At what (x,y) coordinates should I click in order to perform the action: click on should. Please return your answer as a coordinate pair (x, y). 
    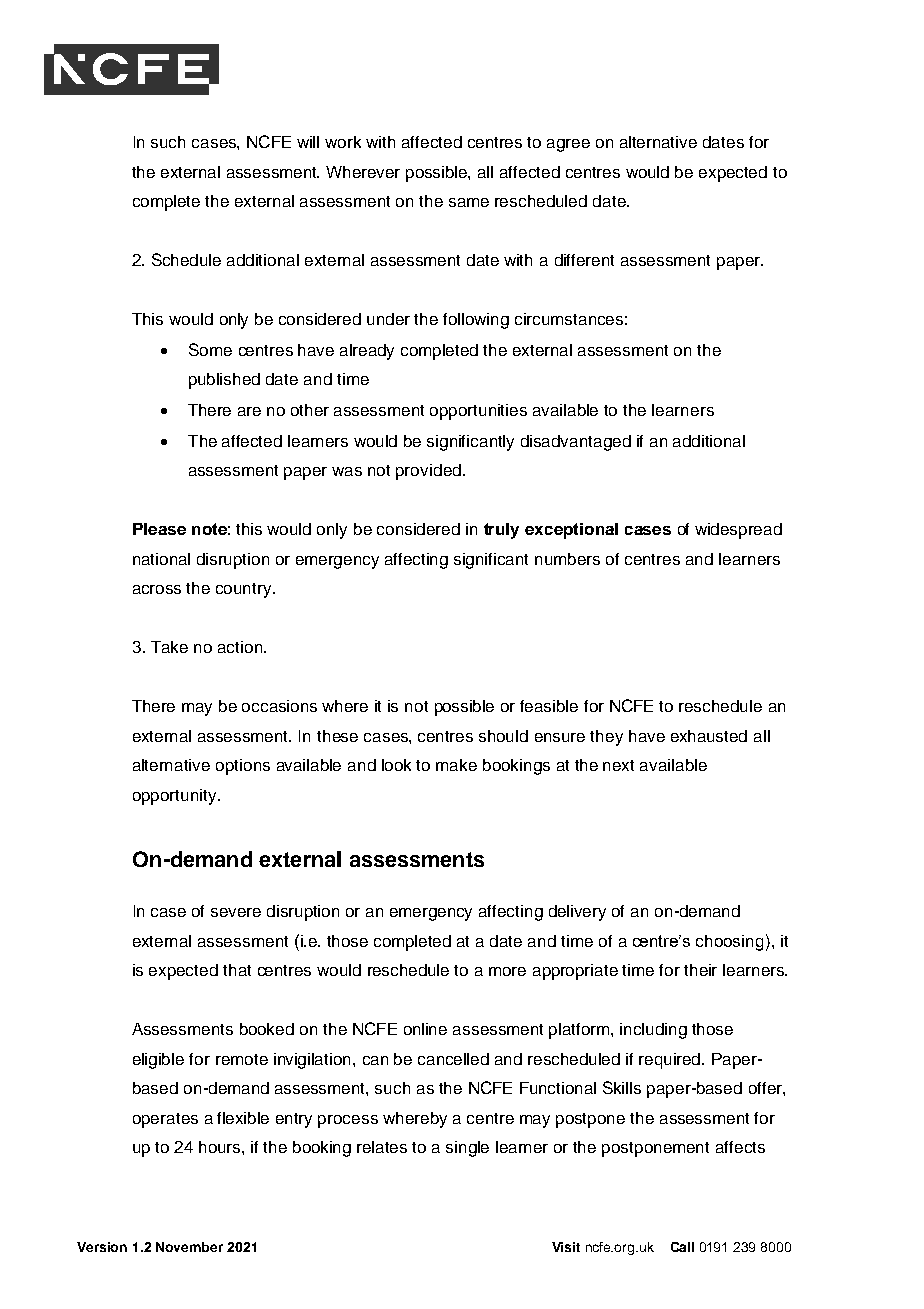
    Looking at the image, I should click on (503, 736).
